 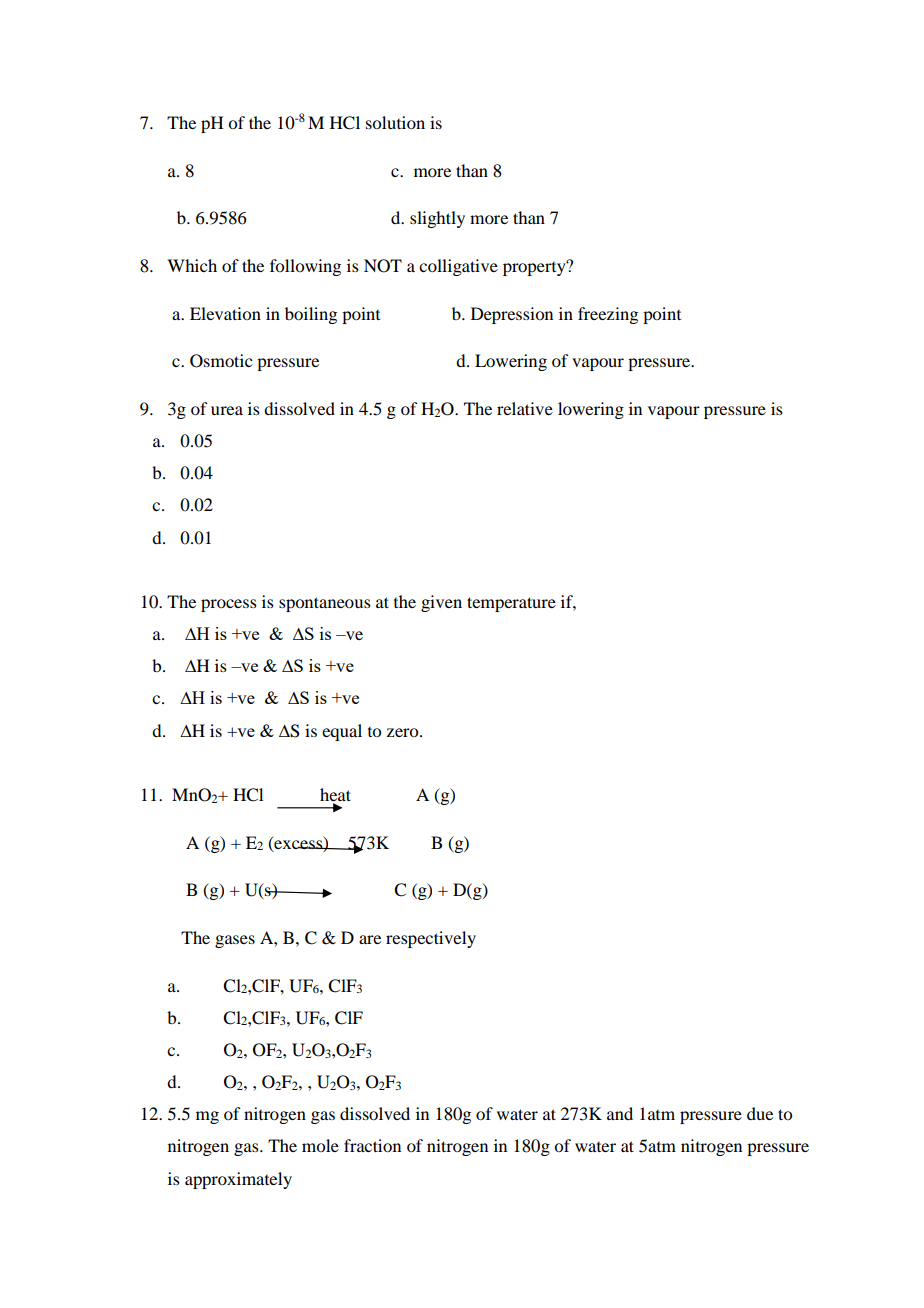 I want to click on freezing, so click(x=608, y=315).
